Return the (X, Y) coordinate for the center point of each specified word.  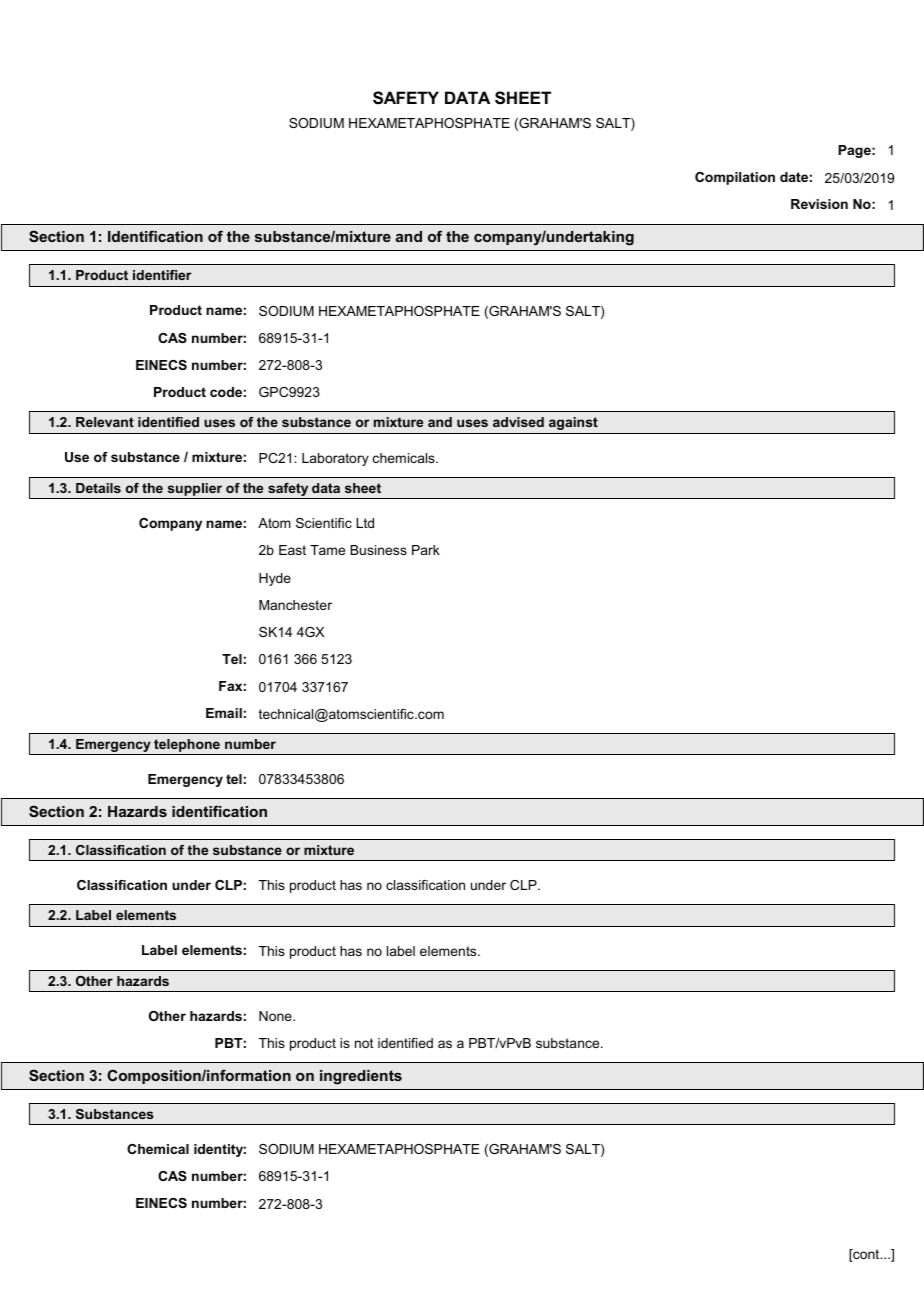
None (276, 1016)
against (573, 423)
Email (224, 713)
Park (426, 550)
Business (378, 550)
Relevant (105, 422)
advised (518, 422)
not (364, 1043)
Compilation (735, 178)
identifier (162, 275)
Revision (819, 204)
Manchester (295, 605)
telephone (187, 745)
